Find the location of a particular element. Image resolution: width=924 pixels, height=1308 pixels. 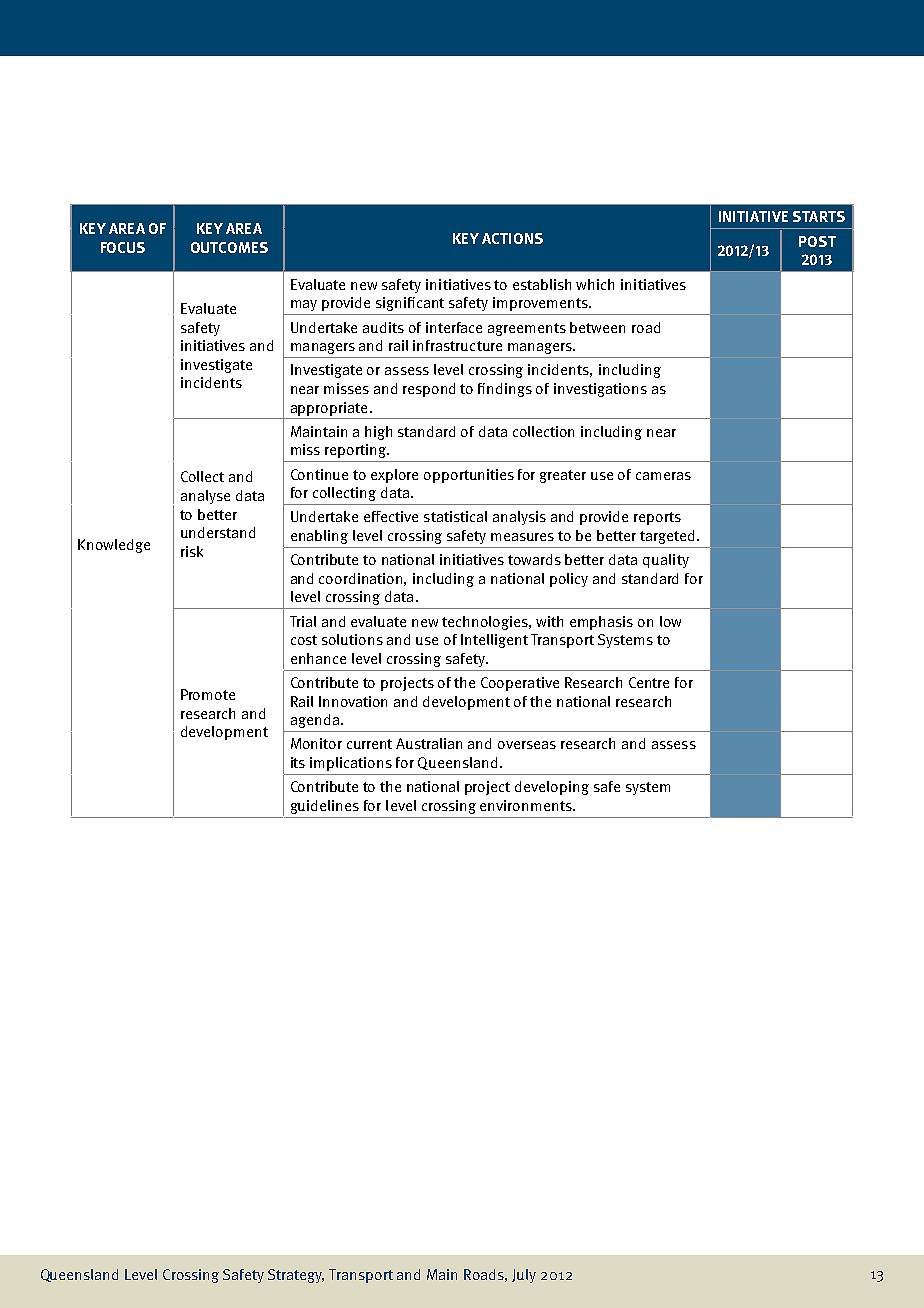

Strategy is located at coordinates (296, 1276).
